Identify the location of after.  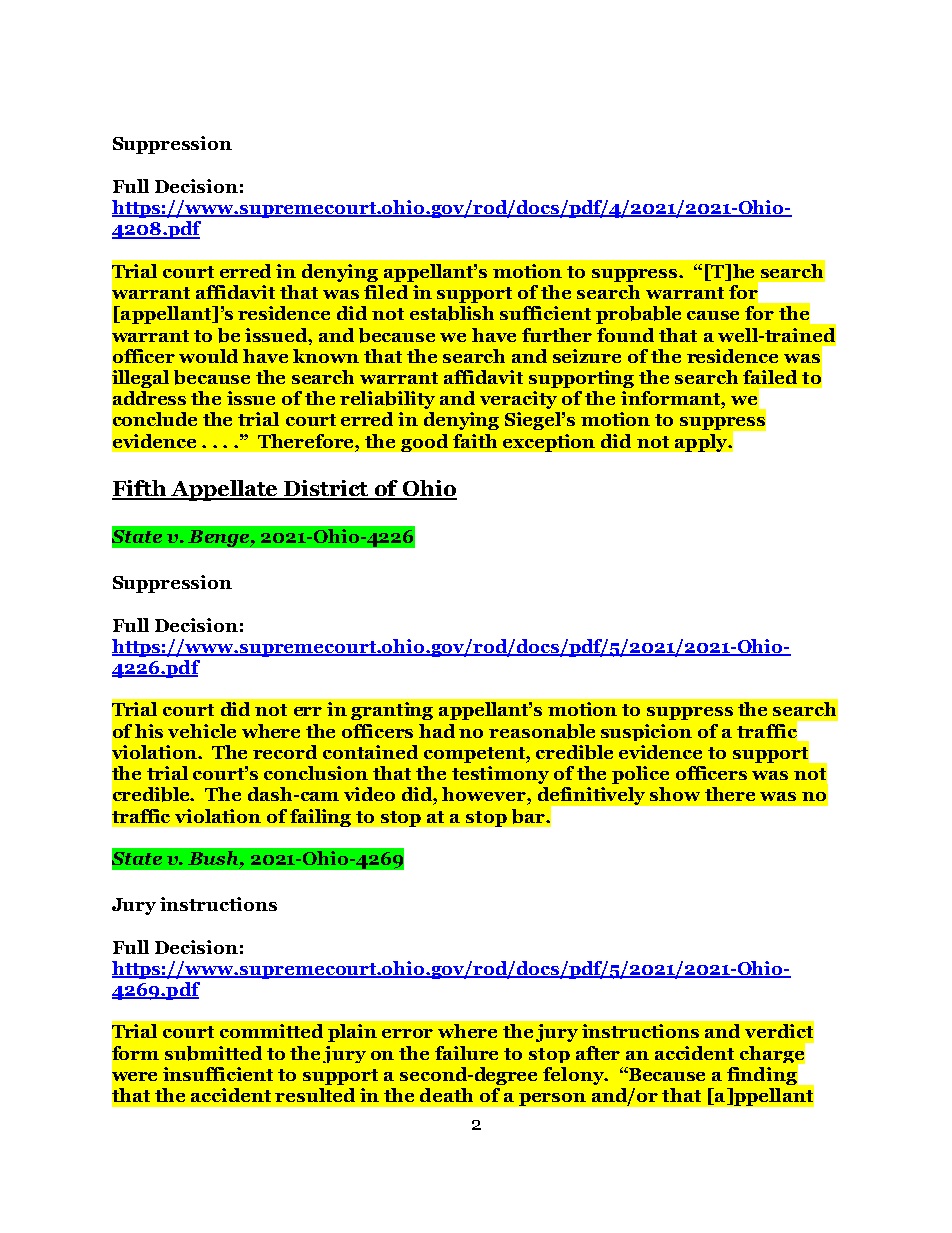
(598, 1053).
